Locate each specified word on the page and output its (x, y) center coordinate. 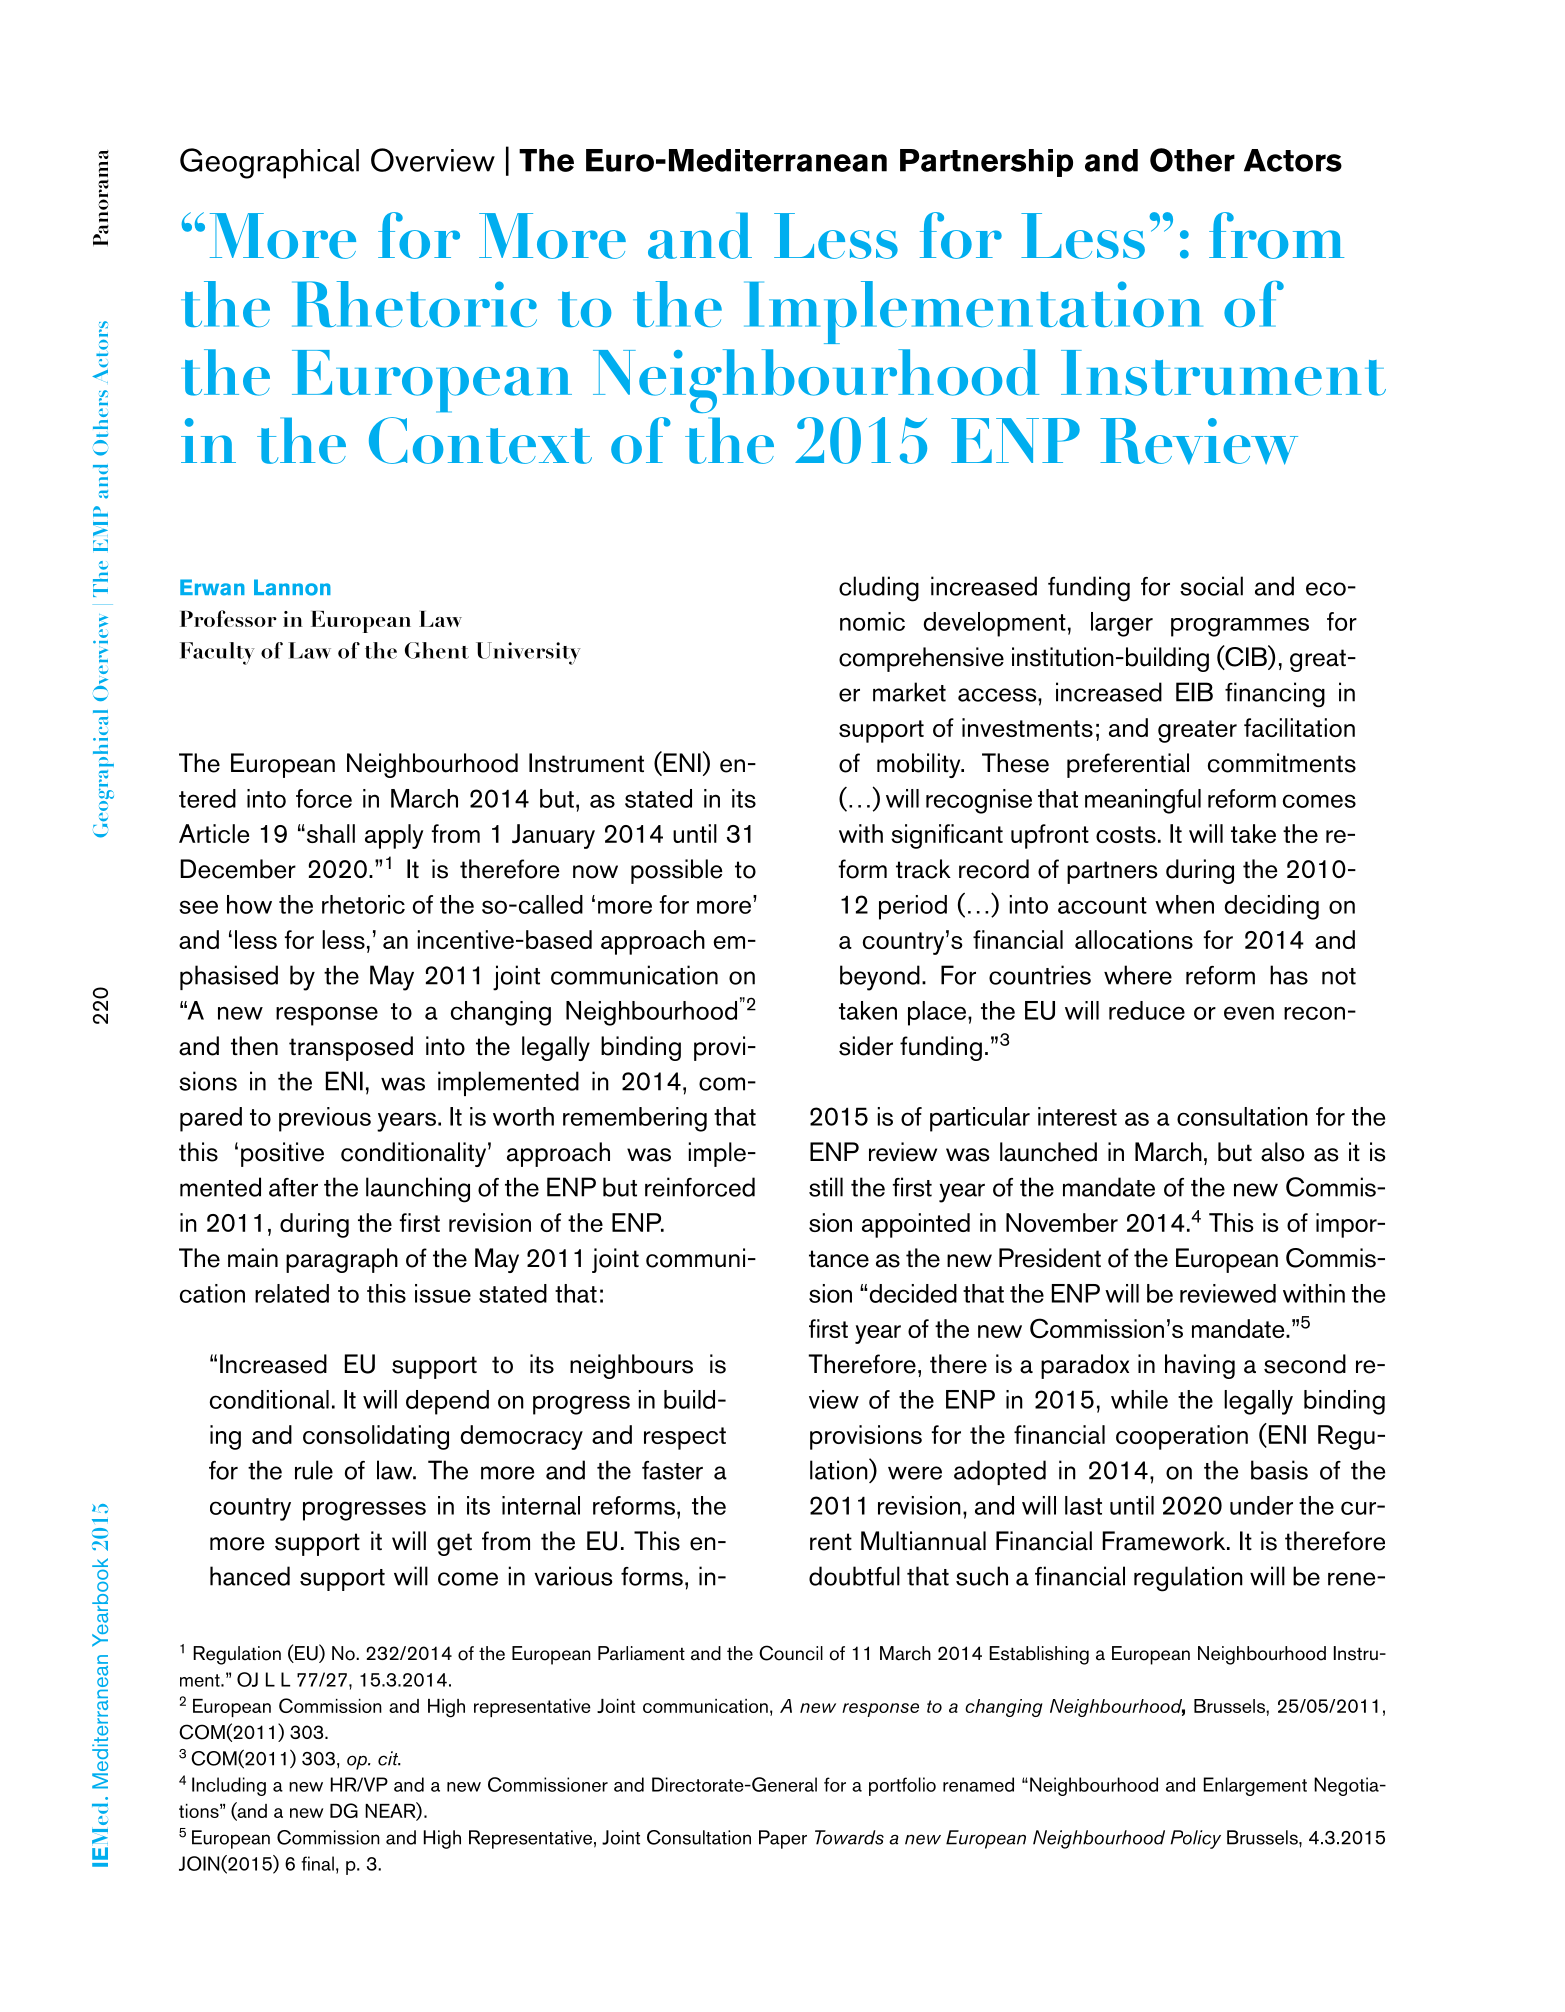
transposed (351, 1048)
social (1211, 586)
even (1249, 1013)
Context (480, 440)
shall (329, 833)
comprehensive (921, 659)
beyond (880, 978)
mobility (920, 765)
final (317, 1863)
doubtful (854, 1576)
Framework (1165, 1541)
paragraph (342, 1260)
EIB (1194, 692)
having (1200, 1366)
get (454, 1544)
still (826, 1187)
